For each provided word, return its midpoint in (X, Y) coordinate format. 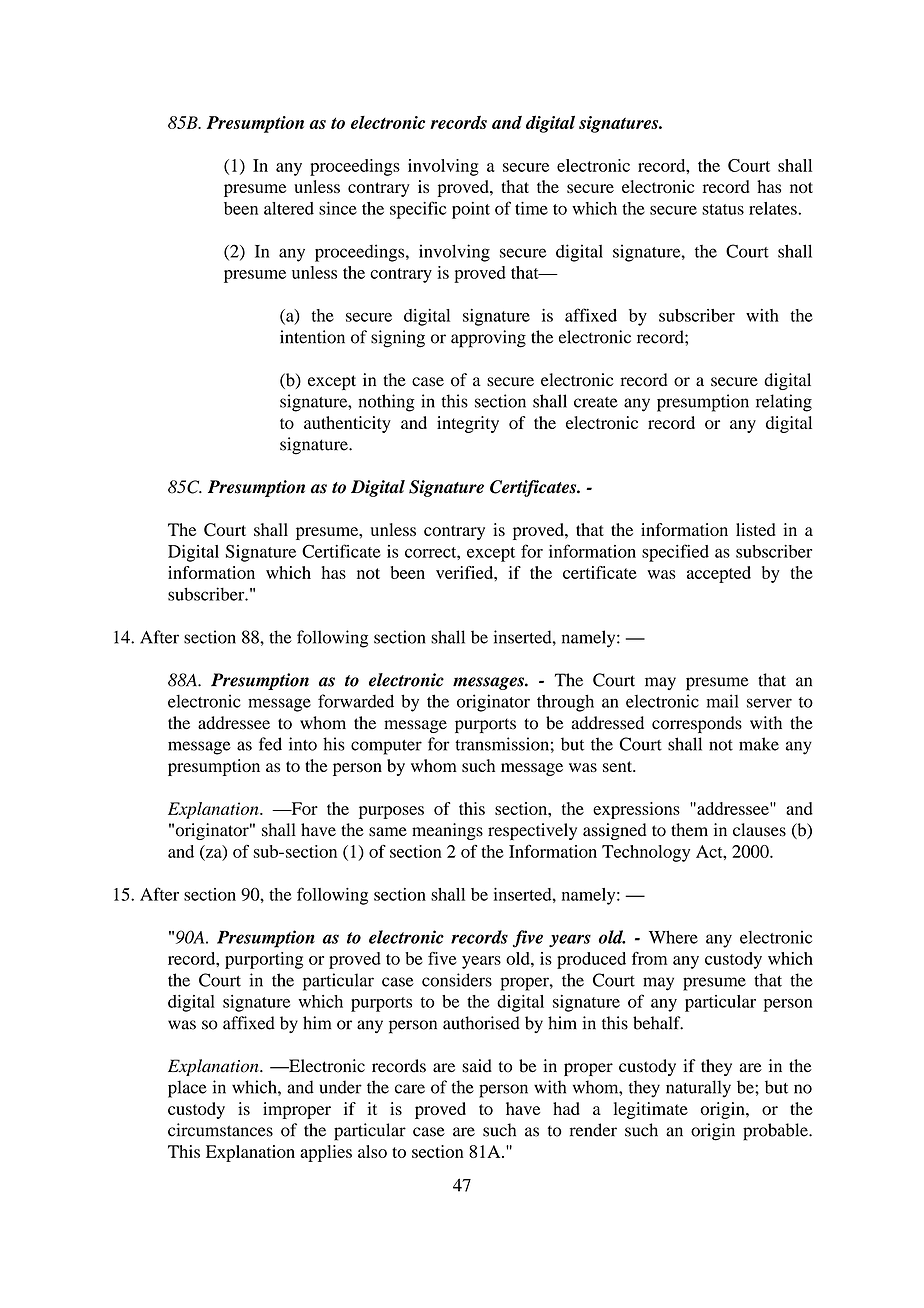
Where (673, 937)
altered (289, 208)
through (565, 703)
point (471, 210)
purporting (264, 960)
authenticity (347, 424)
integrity (468, 424)
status (723, 209)
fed (270, 744)
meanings (447, 831)
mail (723, 701)
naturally (698, 1089)
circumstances (220, 1130)
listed (755, 529)
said (477, 1066)
